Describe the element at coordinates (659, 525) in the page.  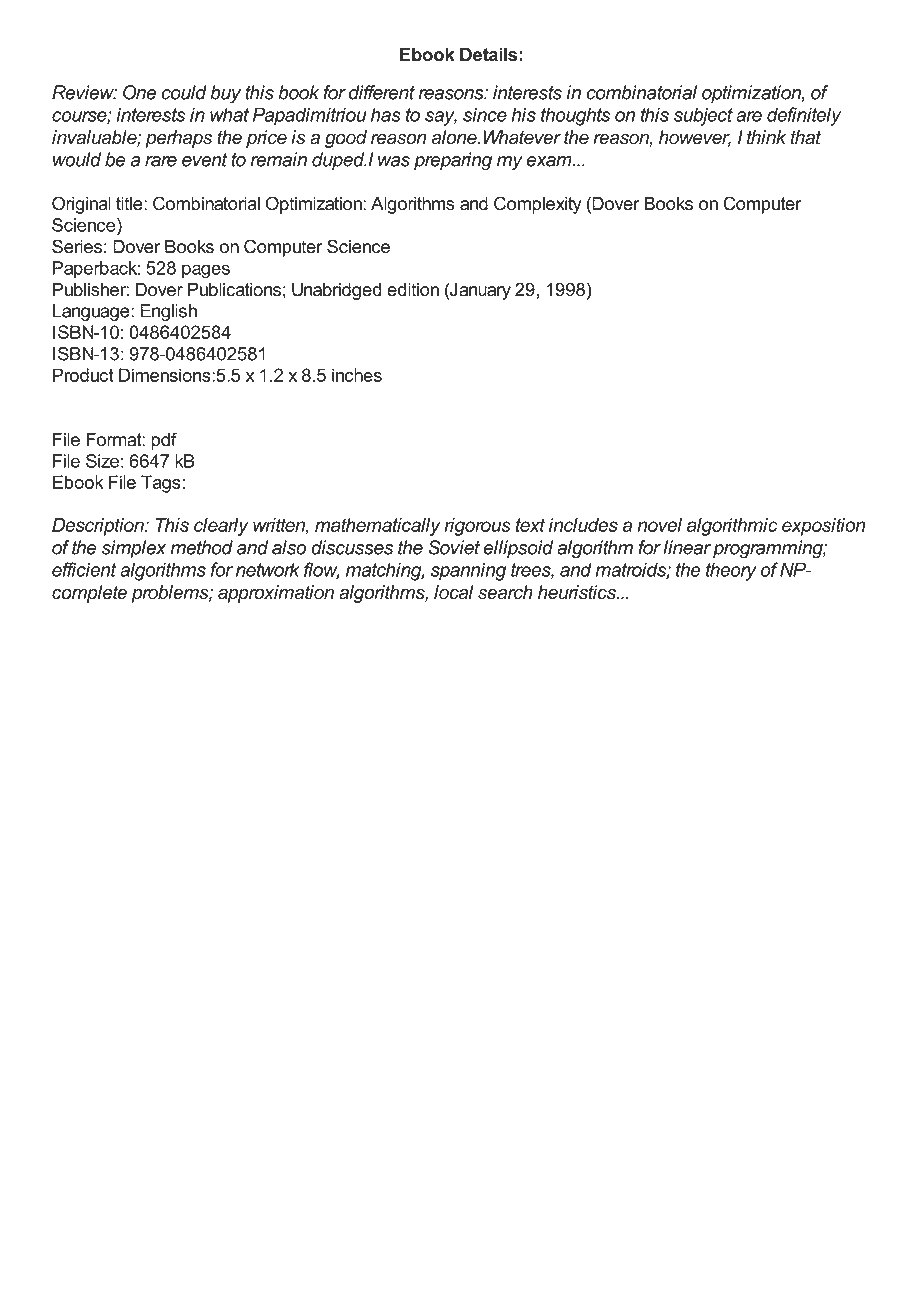
I see `novel` at that location.
